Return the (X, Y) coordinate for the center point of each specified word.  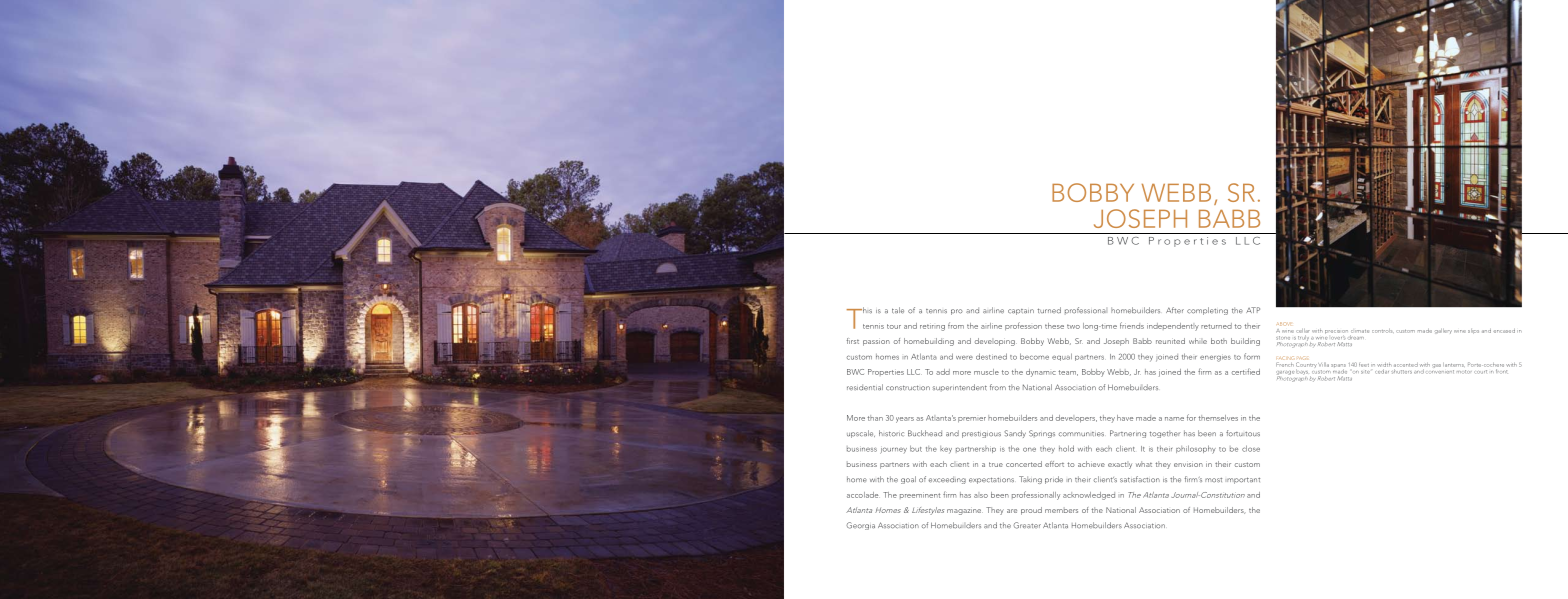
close (1251, 448)
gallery (1443, 331)
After (1175, 310)
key (946, 450)
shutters (1401, 371)
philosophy (1196, 449)
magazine (965, 512)
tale (898, 310)
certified (1246, 372)
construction (908, 388)
